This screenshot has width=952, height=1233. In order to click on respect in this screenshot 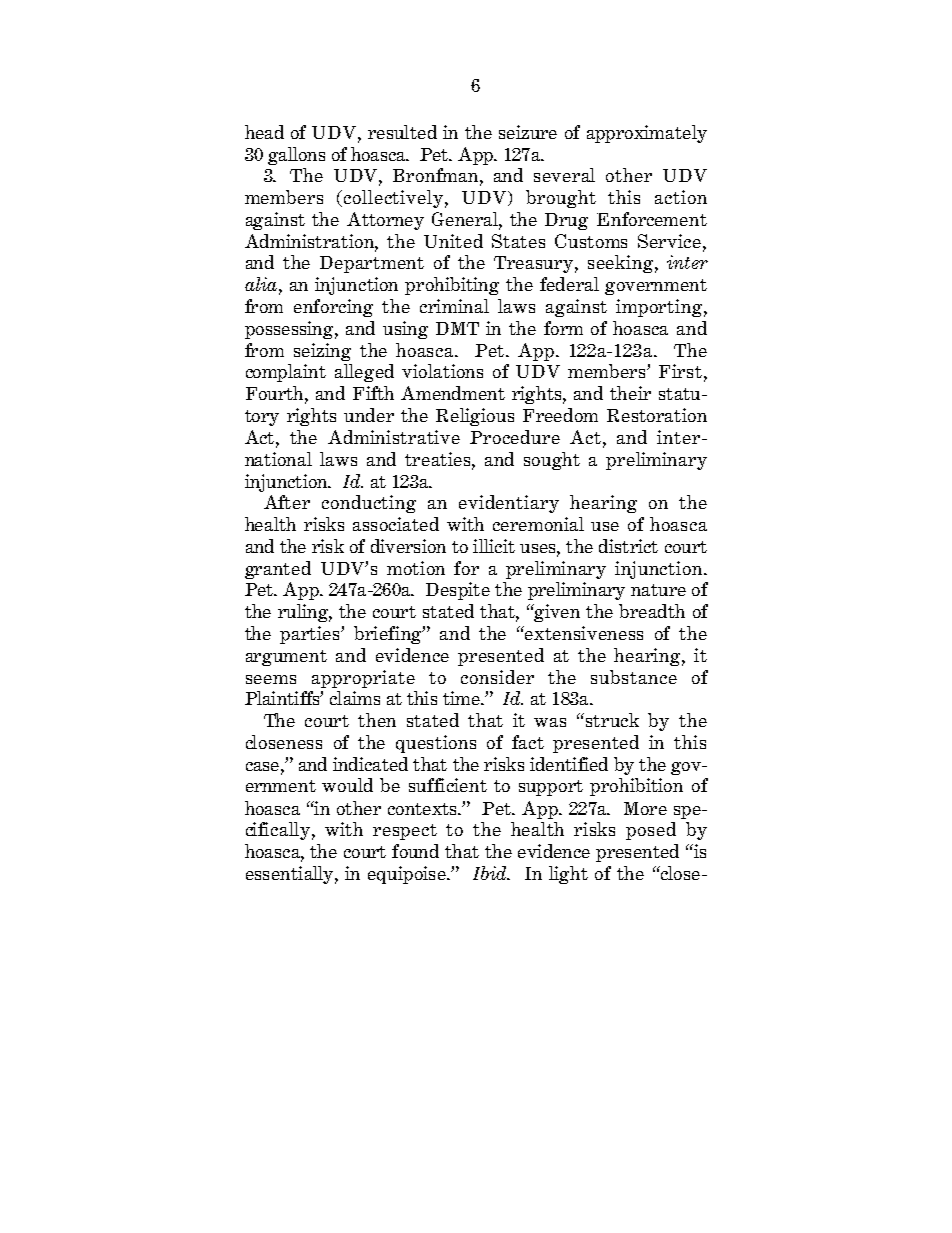, I will do `click(405, 832)`.
